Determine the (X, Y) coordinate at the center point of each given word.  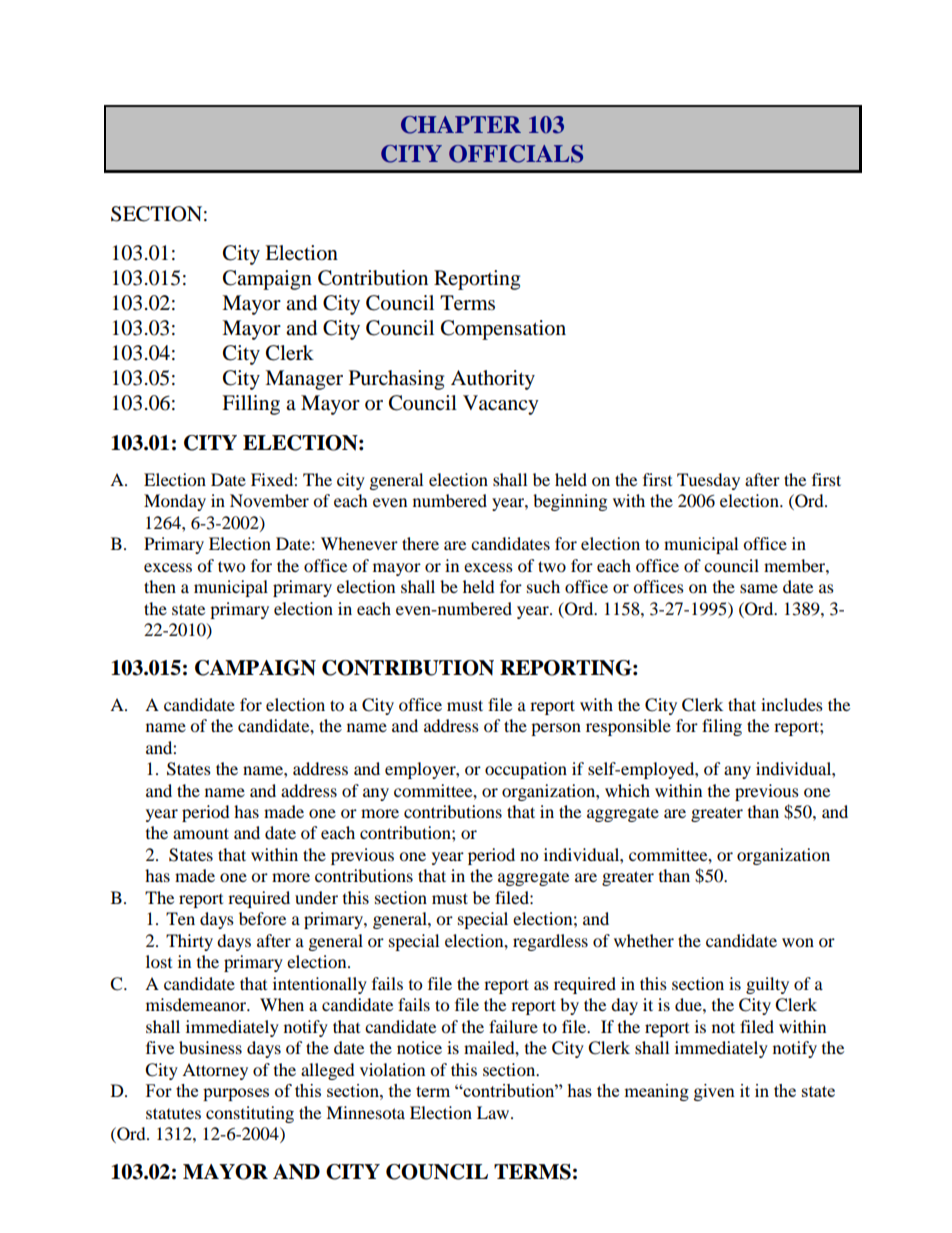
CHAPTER (461, 125)
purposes (236, 1094)
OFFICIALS (516, 154)
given (714, 1092)
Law (494, 1112)
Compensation (503, 330)
